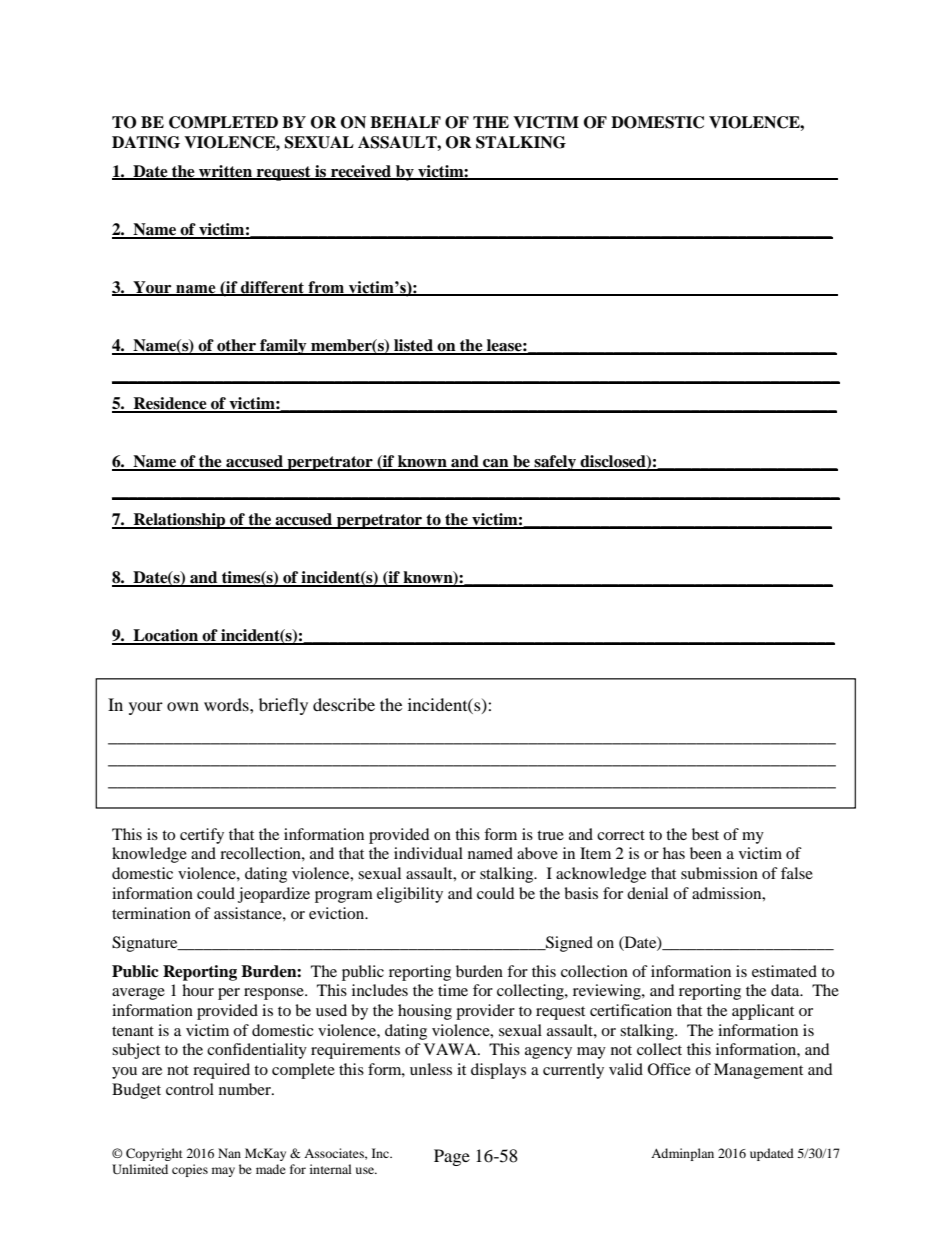 This screenshot has height=1233, width=952. Describe the element at coordinates (705, 834) in the screenshot. I see `best` at that location.
